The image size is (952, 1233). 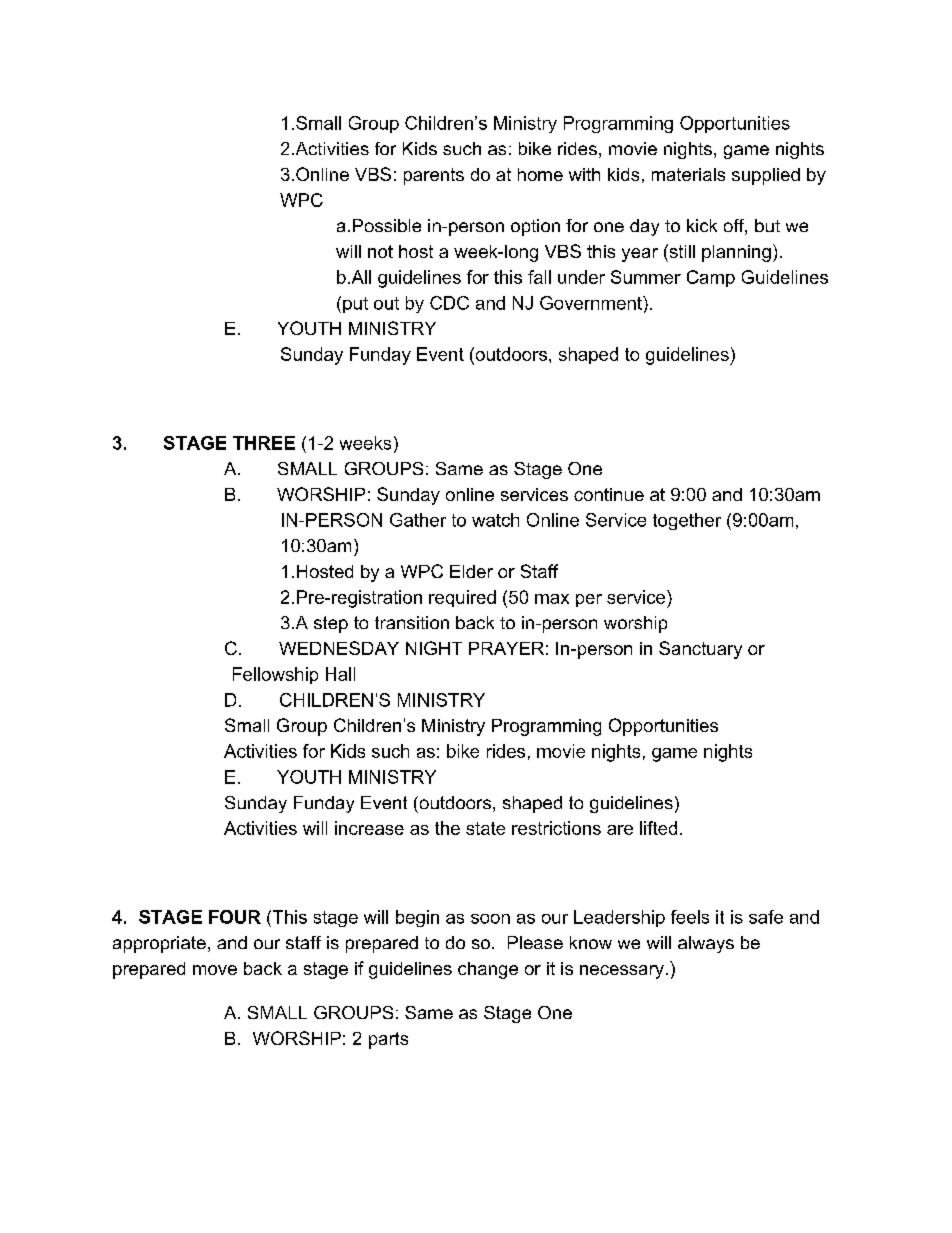 What do you see at coordinates (434, 176) in the image?
I see `parents` at bounding box center [434, 176].
